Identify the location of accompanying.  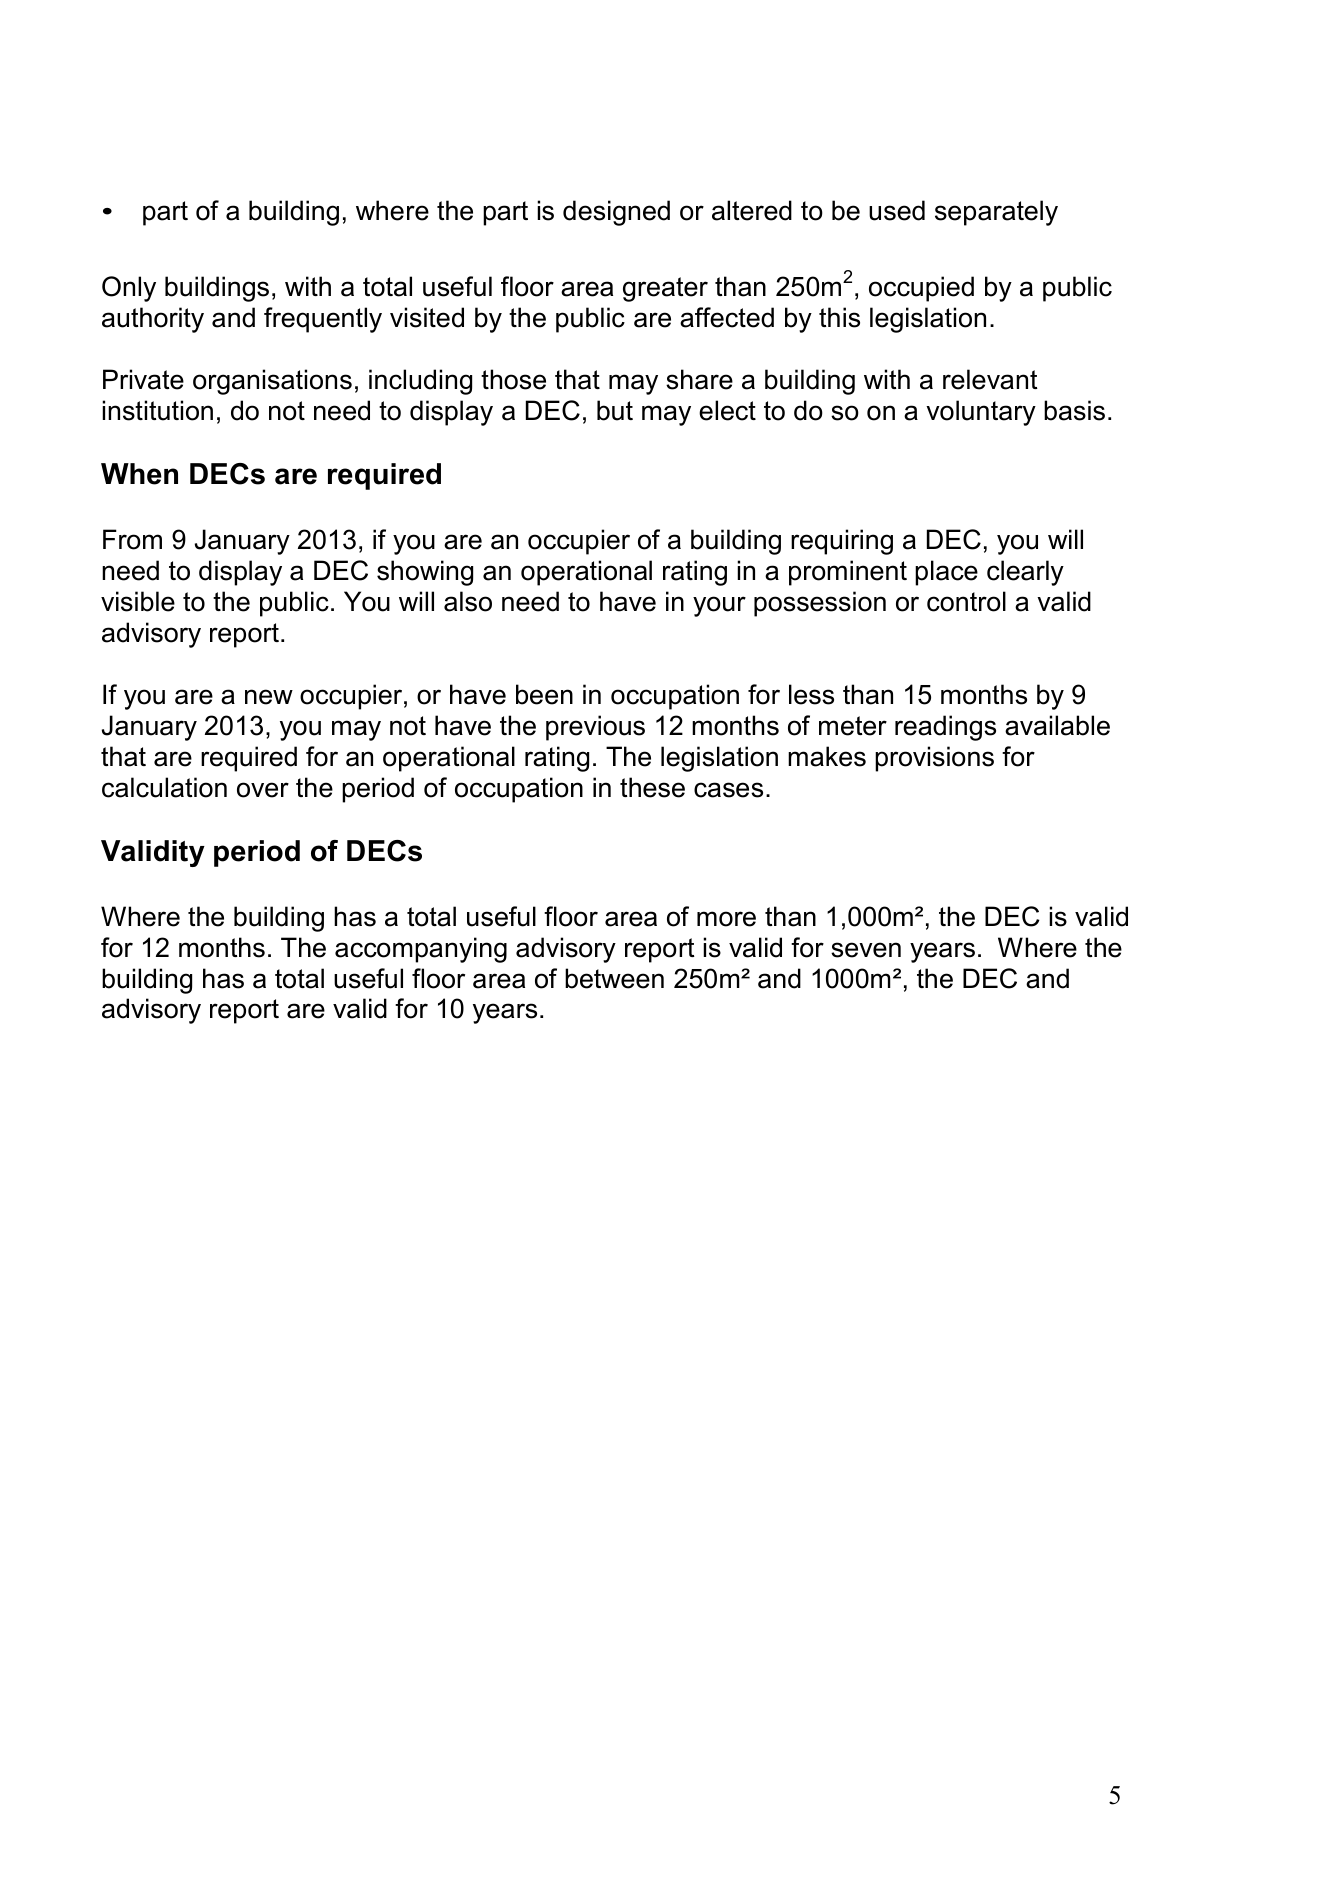
(421, 950).
